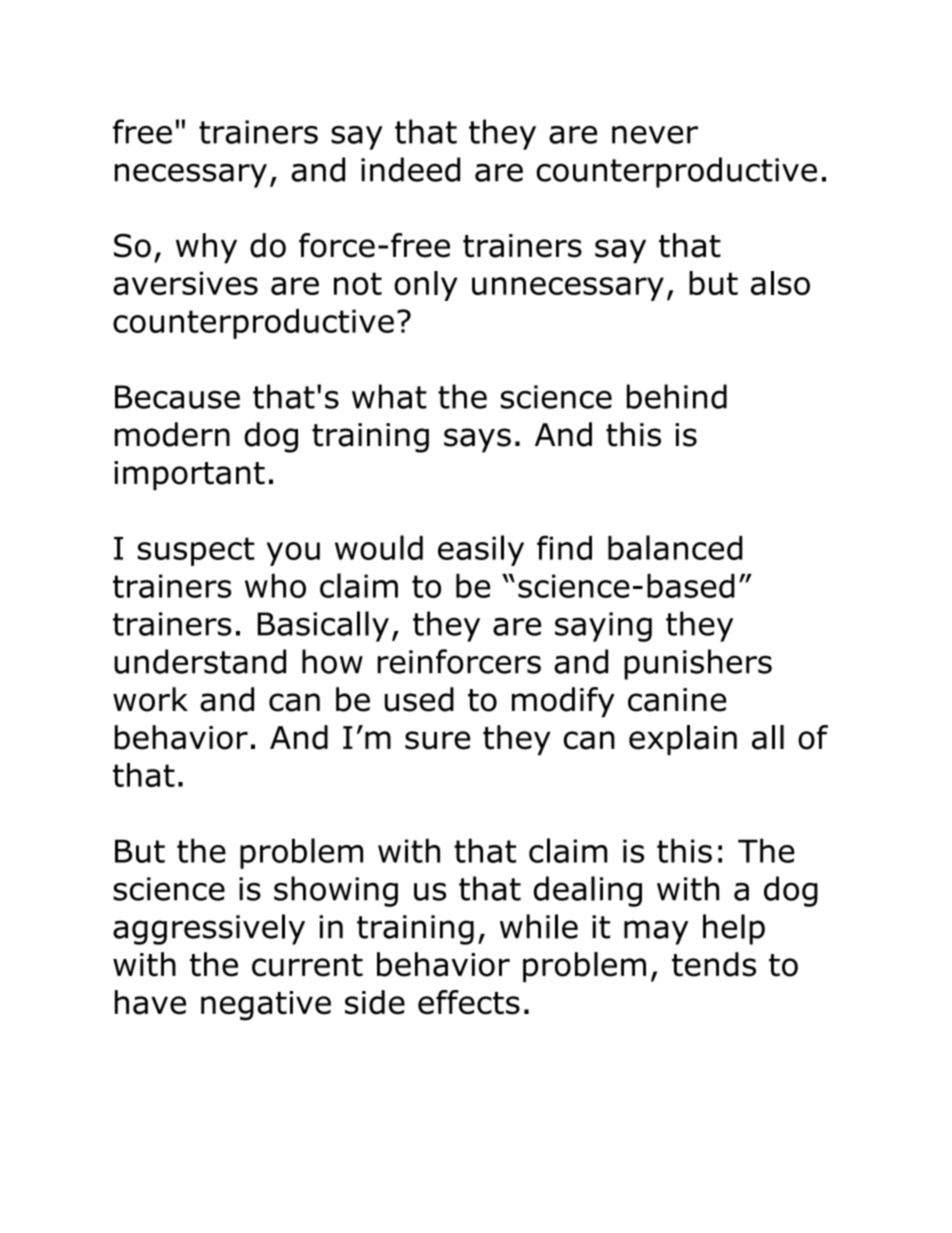 The height and width of the document is (1233, 952). What do you see at coordinates (655, 135) in the document?
I see `never` at bounding box center [655, 135].
